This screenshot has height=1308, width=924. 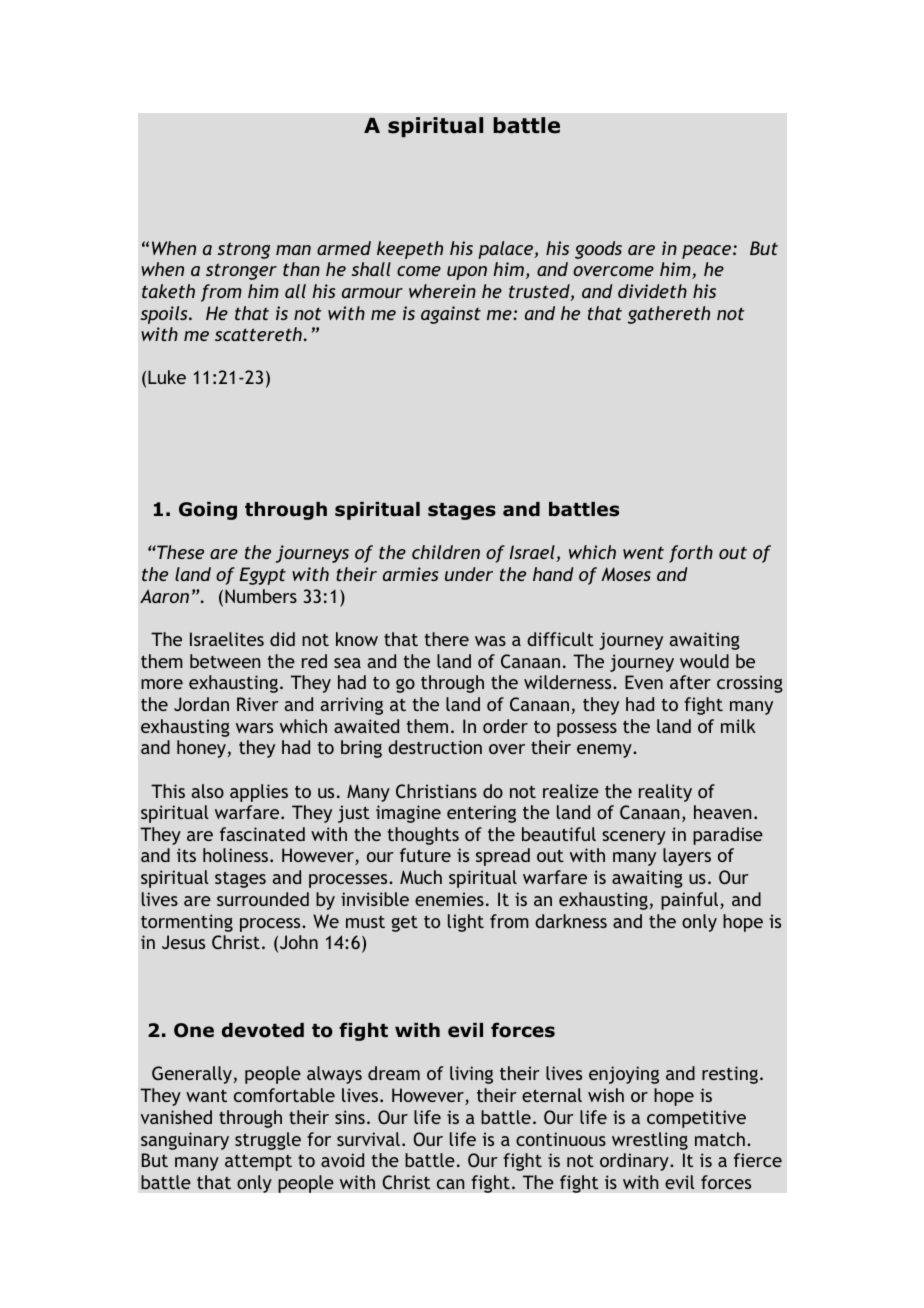 I want to click on taketh, so click(x=168, y=291).
